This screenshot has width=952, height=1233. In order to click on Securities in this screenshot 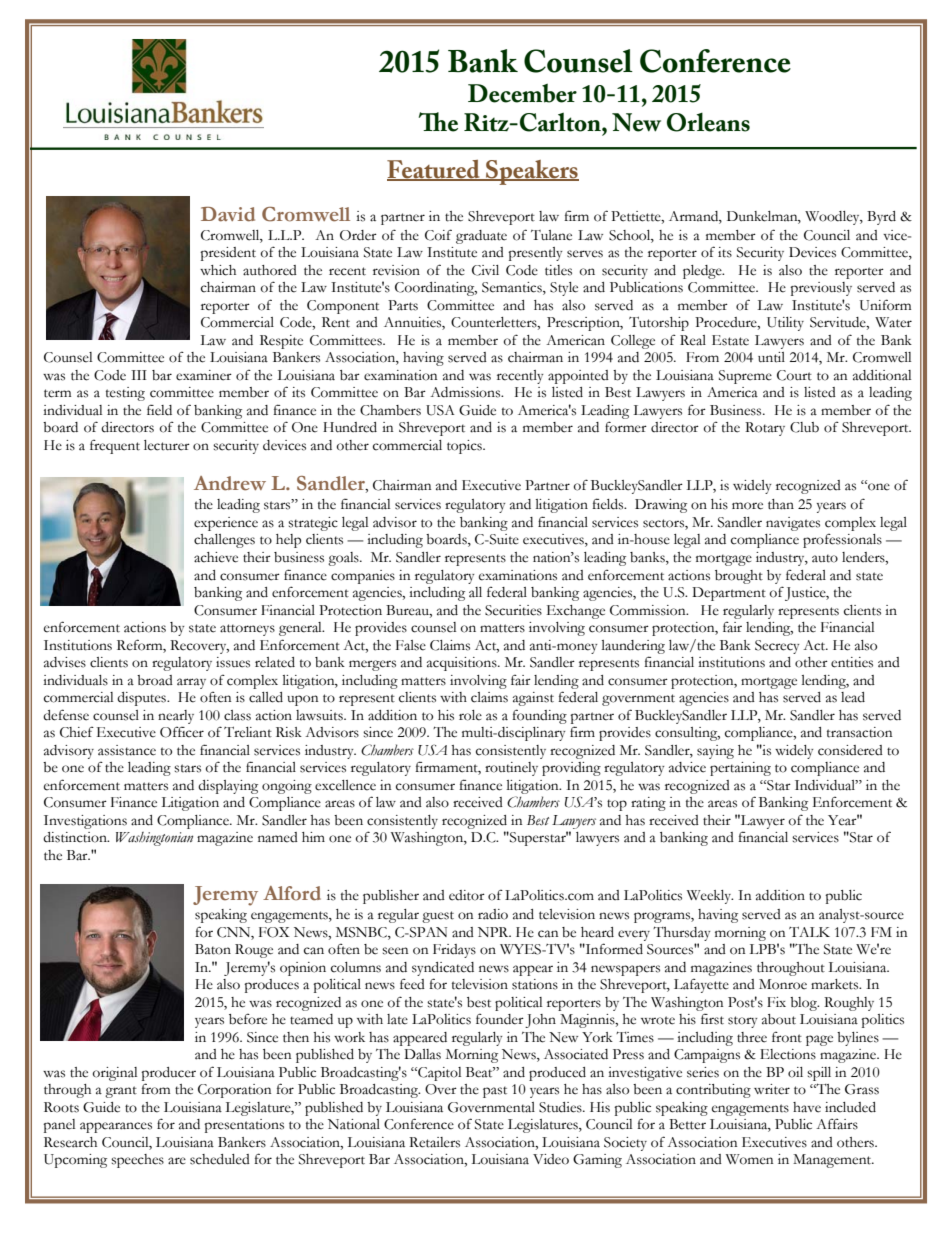, I will do `click(513, 610)`.
